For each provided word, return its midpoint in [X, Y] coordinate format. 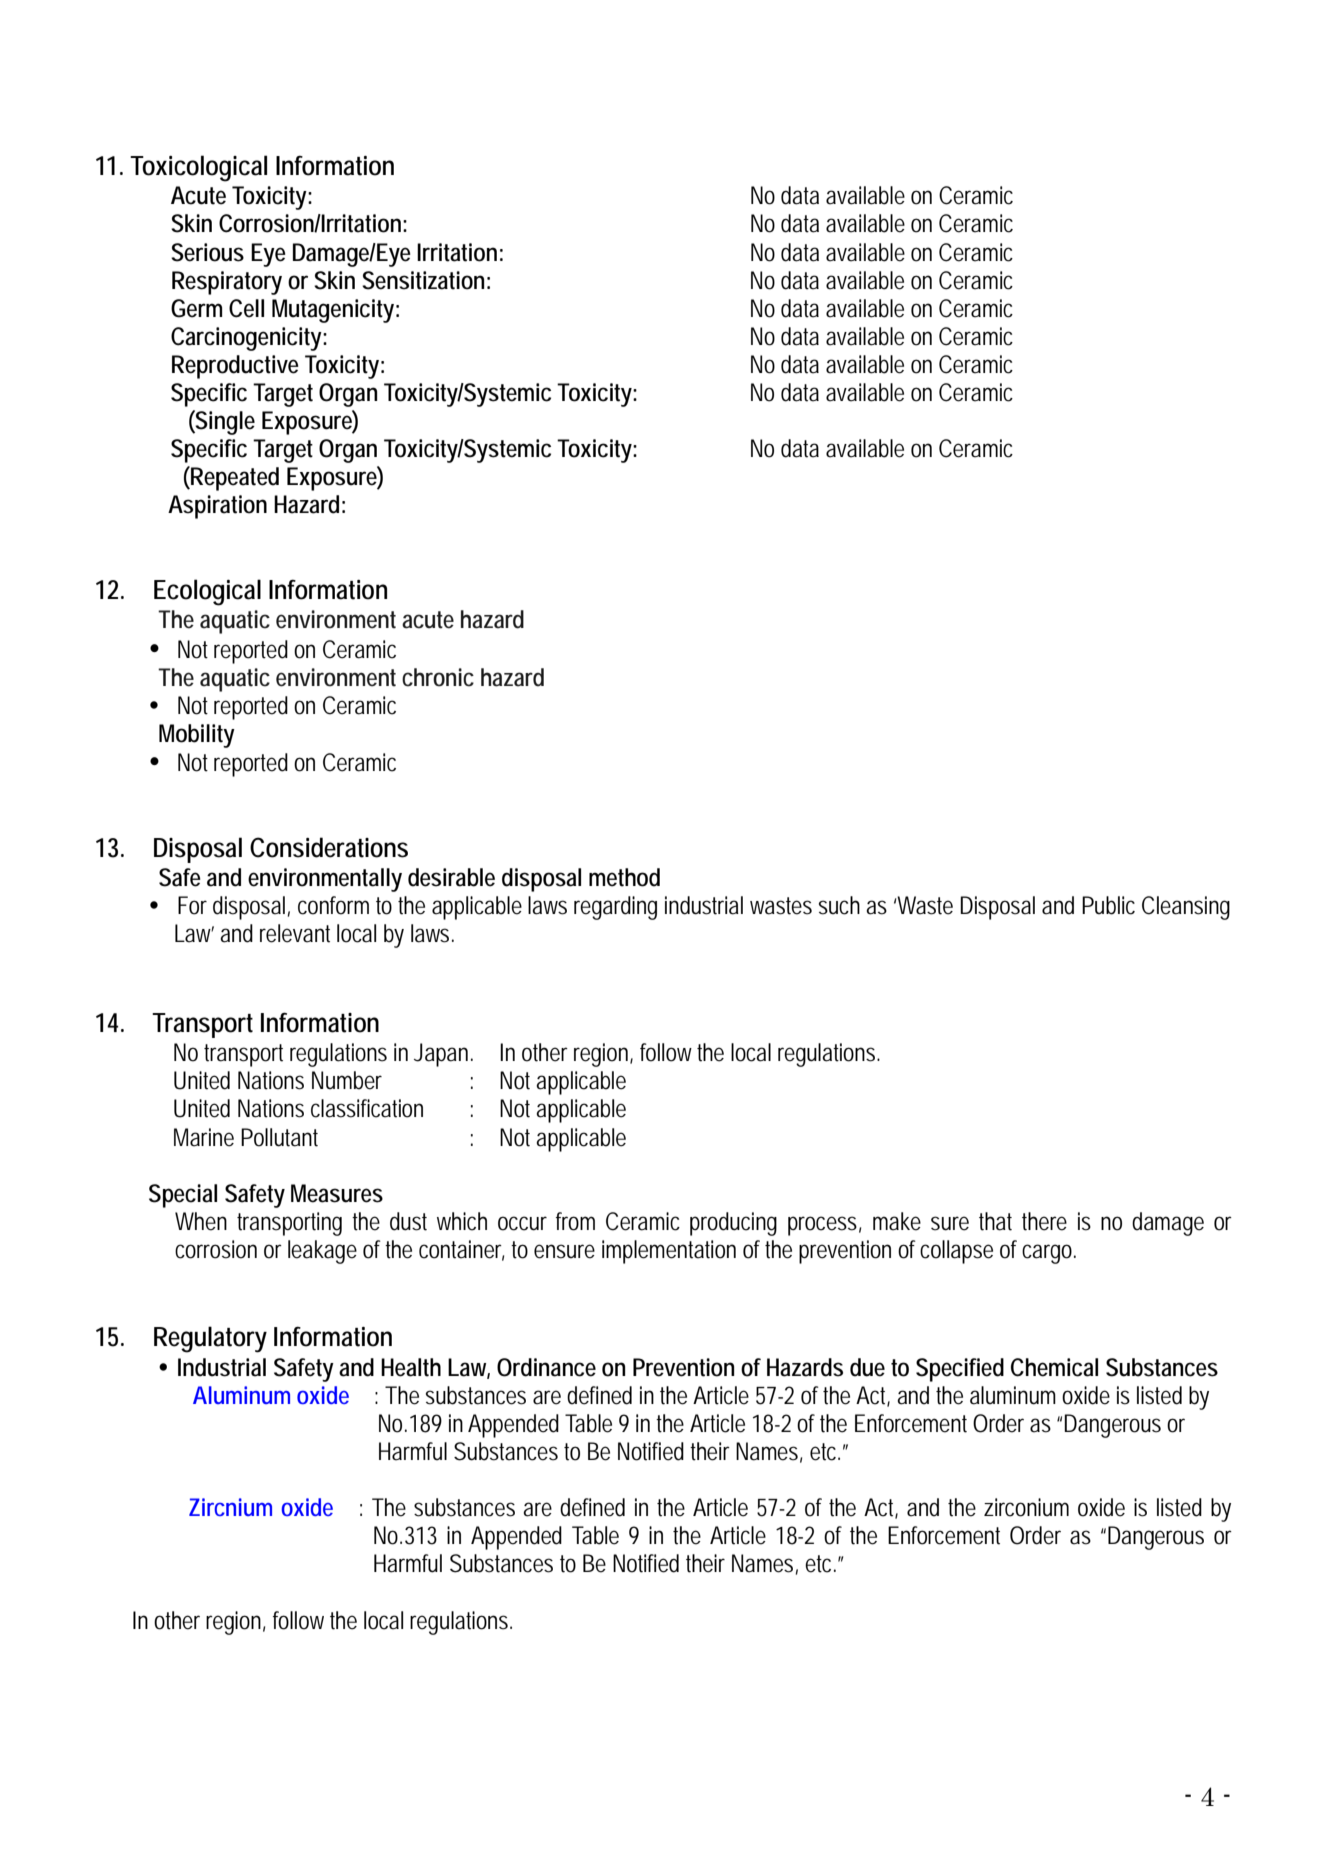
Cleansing [1186, 908]
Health [411, 1367]
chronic [438, 677]
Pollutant [279, 1137]
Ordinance [546, 1367]
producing [733, 1224]
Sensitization [423, 280]
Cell [246, 308]
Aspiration [217, 507]
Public [1108, 905]
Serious [207, 252]
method [624, 877]
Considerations [329, 847]
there [1044, 1221]
